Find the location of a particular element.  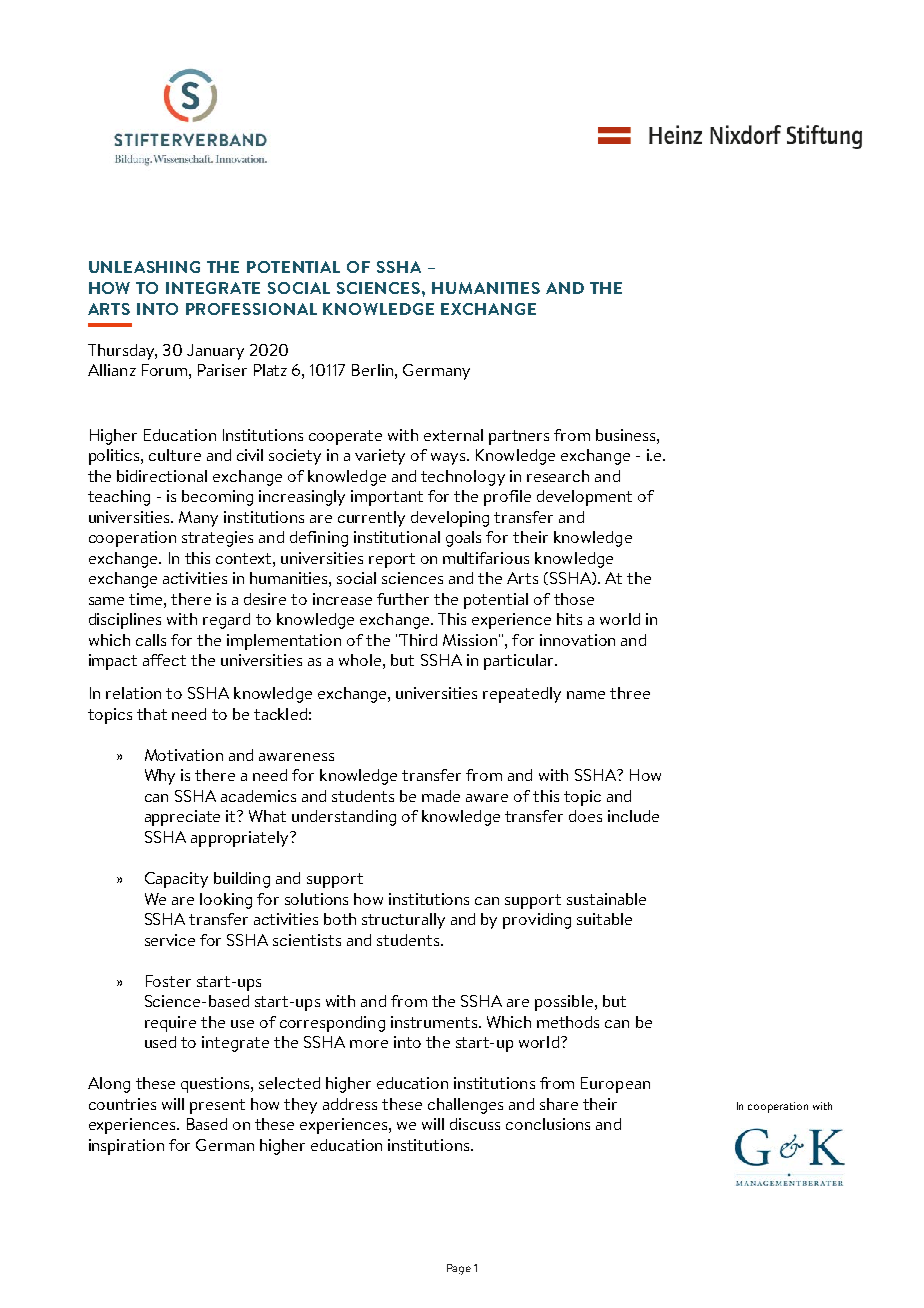

PROFESSIONAL is located at coordinates (251, 309).
